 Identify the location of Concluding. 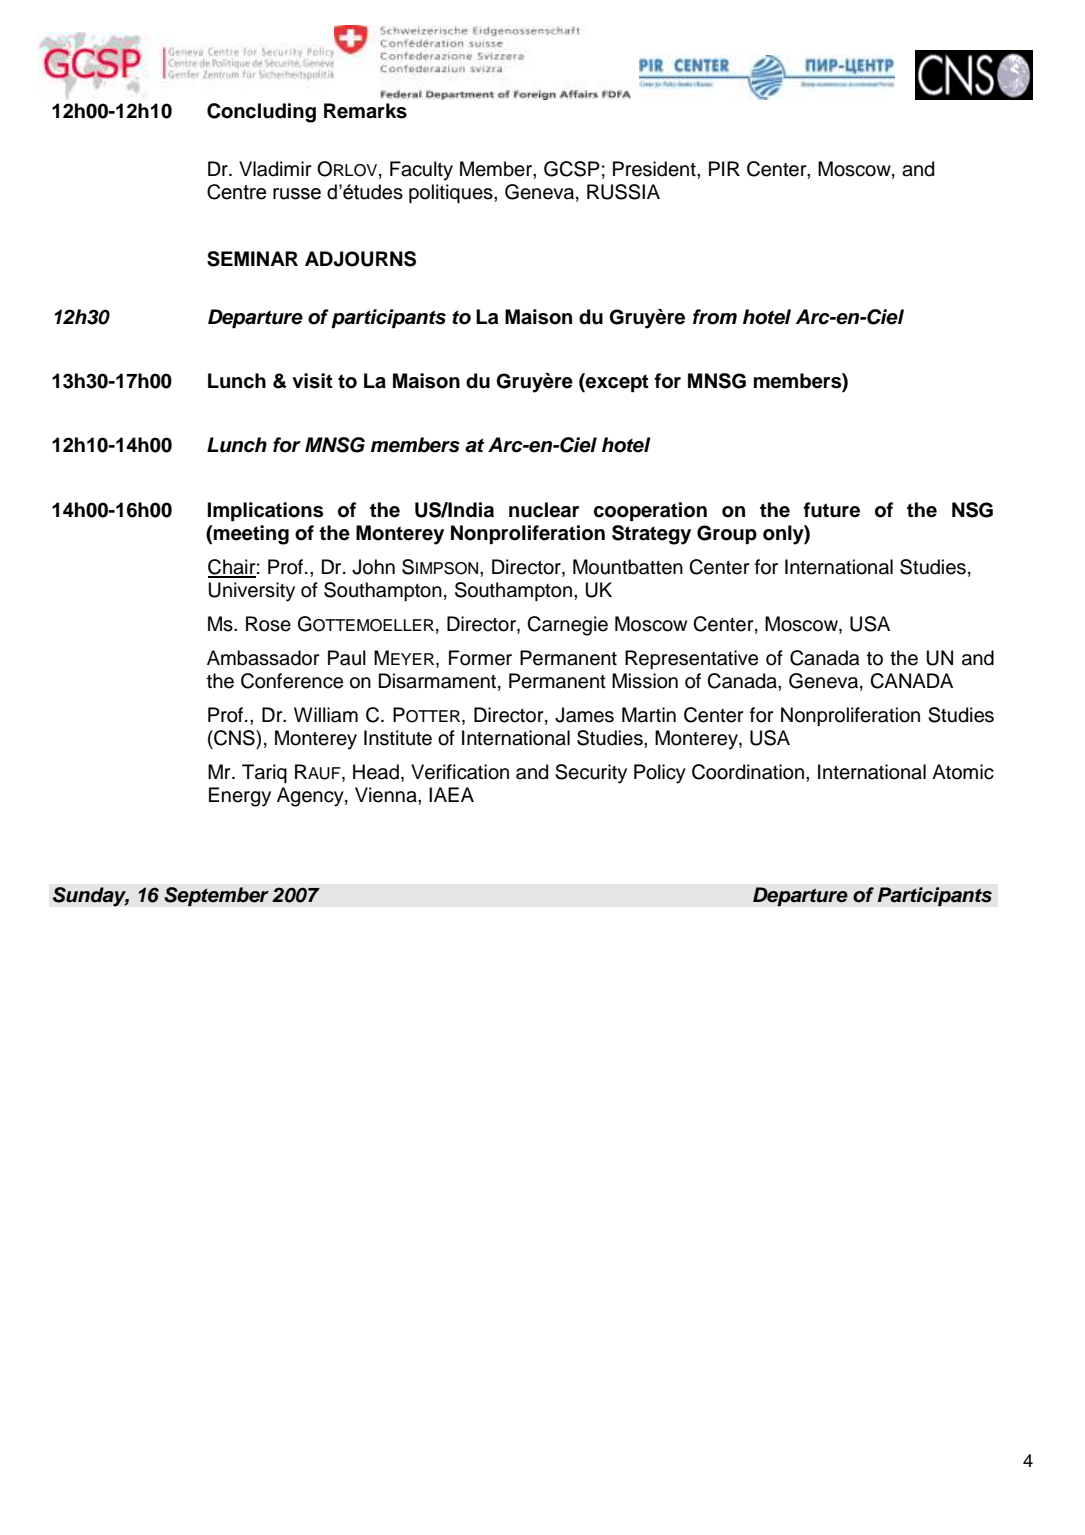
(261, 113).
